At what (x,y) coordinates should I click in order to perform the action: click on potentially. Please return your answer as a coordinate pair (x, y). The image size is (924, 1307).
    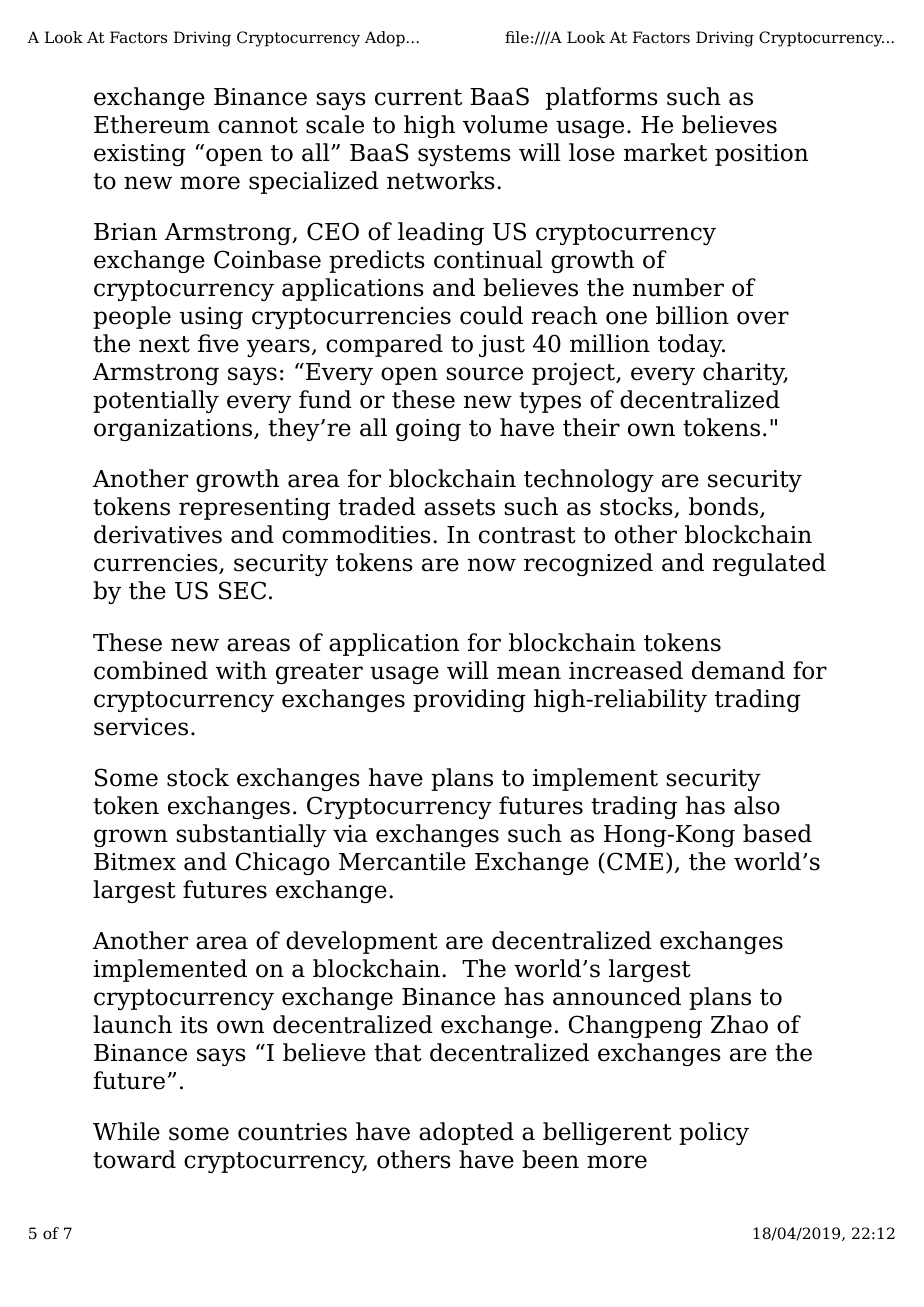
    Looking at the image, I should click on (156, 401).
